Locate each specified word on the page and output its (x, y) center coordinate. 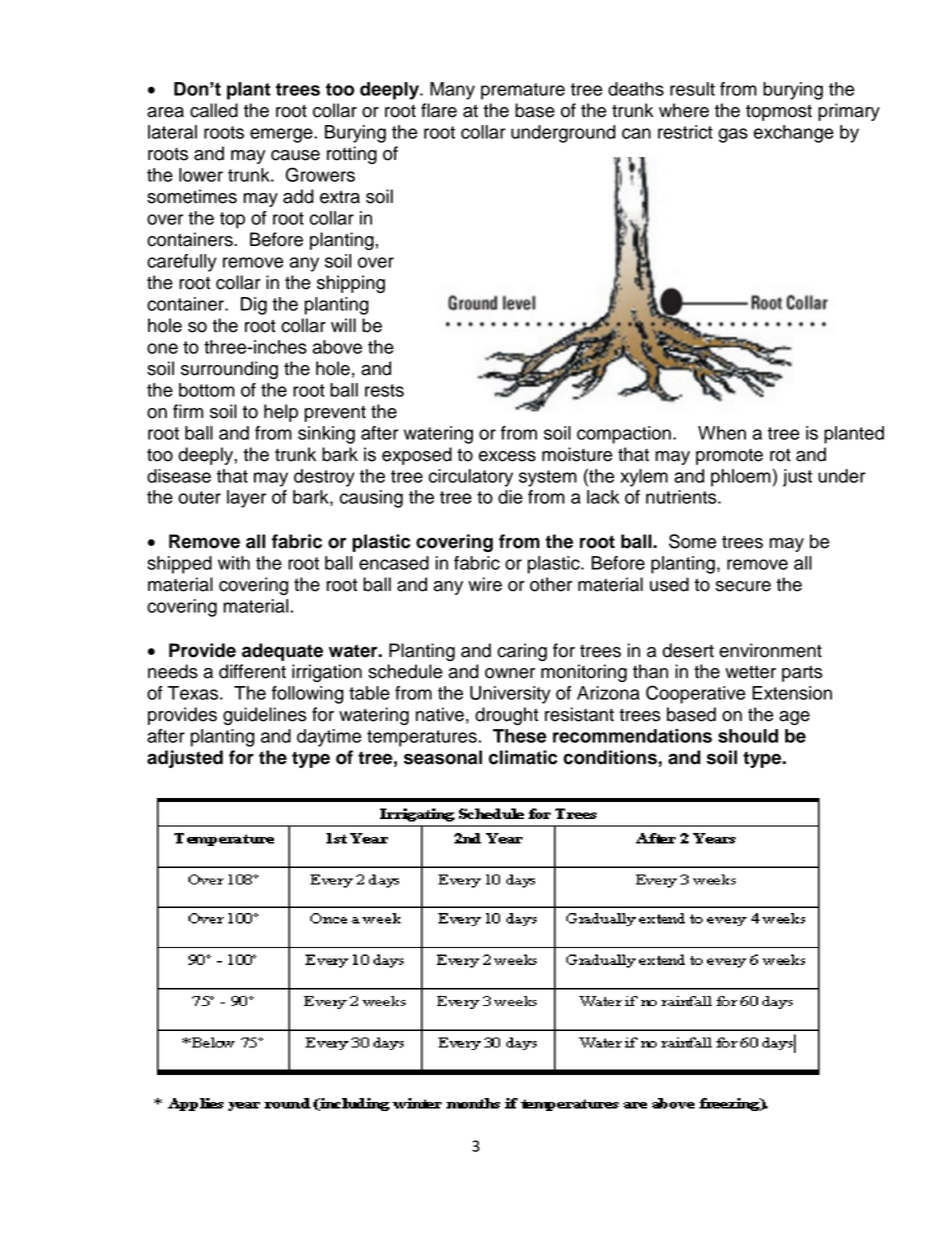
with (234, 563)
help (281, 413)
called (214, 110)
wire (485, 584)
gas (733, 135)
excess (507, 456)
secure (743, 586)
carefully (182, 263)
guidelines (265, 716)
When (722, 433)
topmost (779, 112)
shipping (351, 284)
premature (523, 91)
